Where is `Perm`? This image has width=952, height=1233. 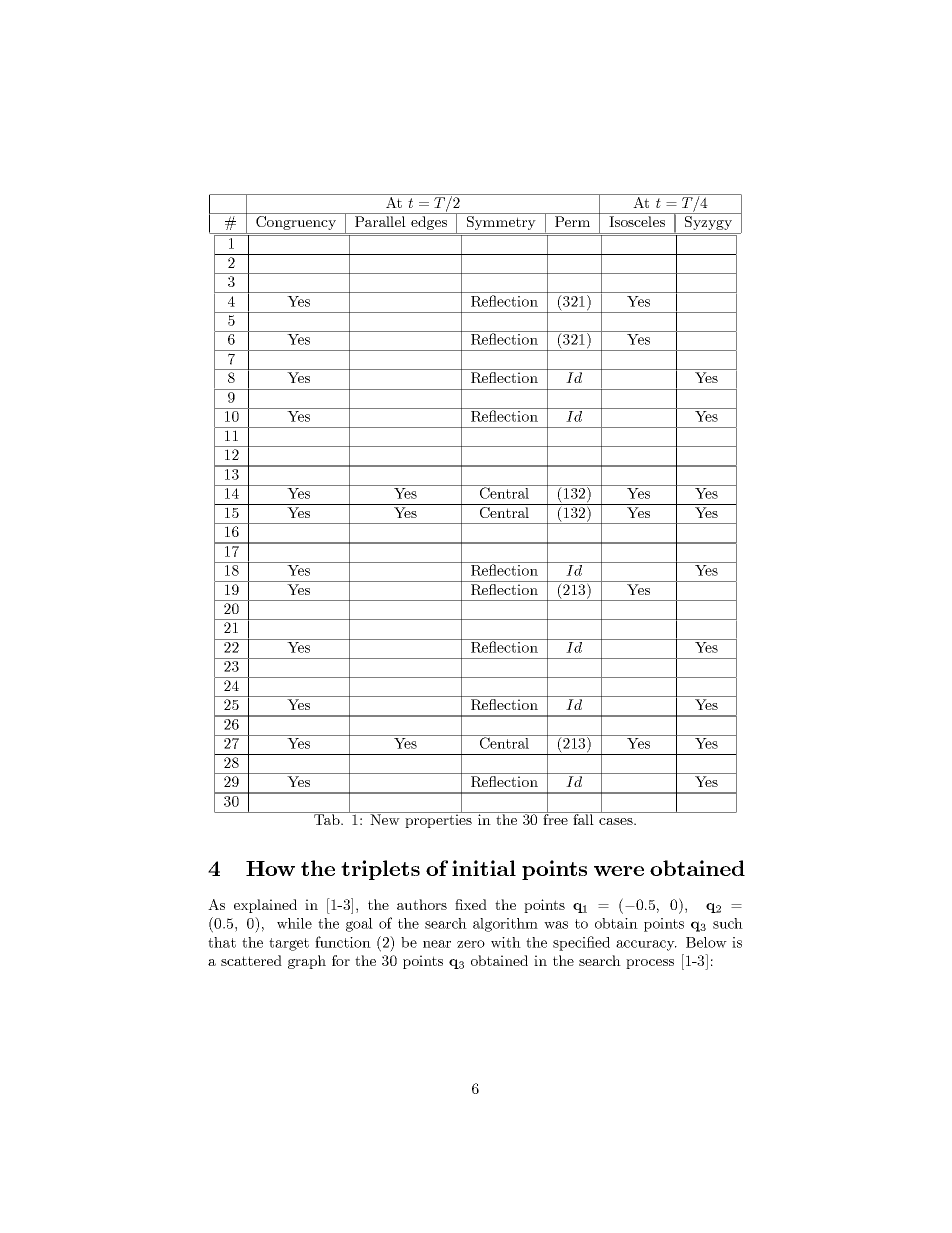 Perm is located at coordinates (572, 221).
